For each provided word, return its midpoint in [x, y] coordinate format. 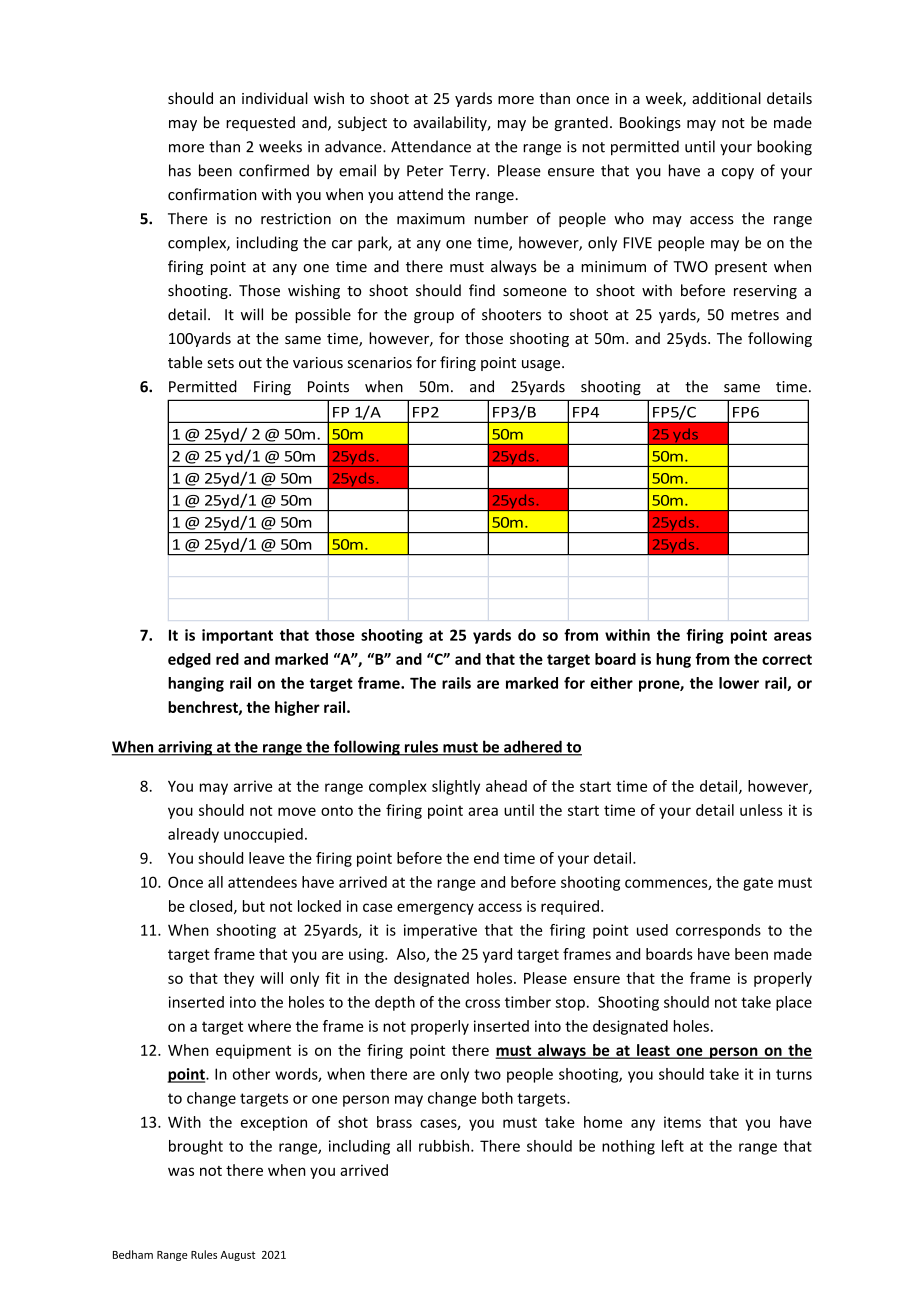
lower [739, 683]
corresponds [718, 931]
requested [260, 123]
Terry [468, 172]
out [250, 363]
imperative [440, 931]
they [239, 979]
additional [726, 98]
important [237, 636]
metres [755, 315]
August [237, 1256]
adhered [533, 747]
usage [542, 365]
